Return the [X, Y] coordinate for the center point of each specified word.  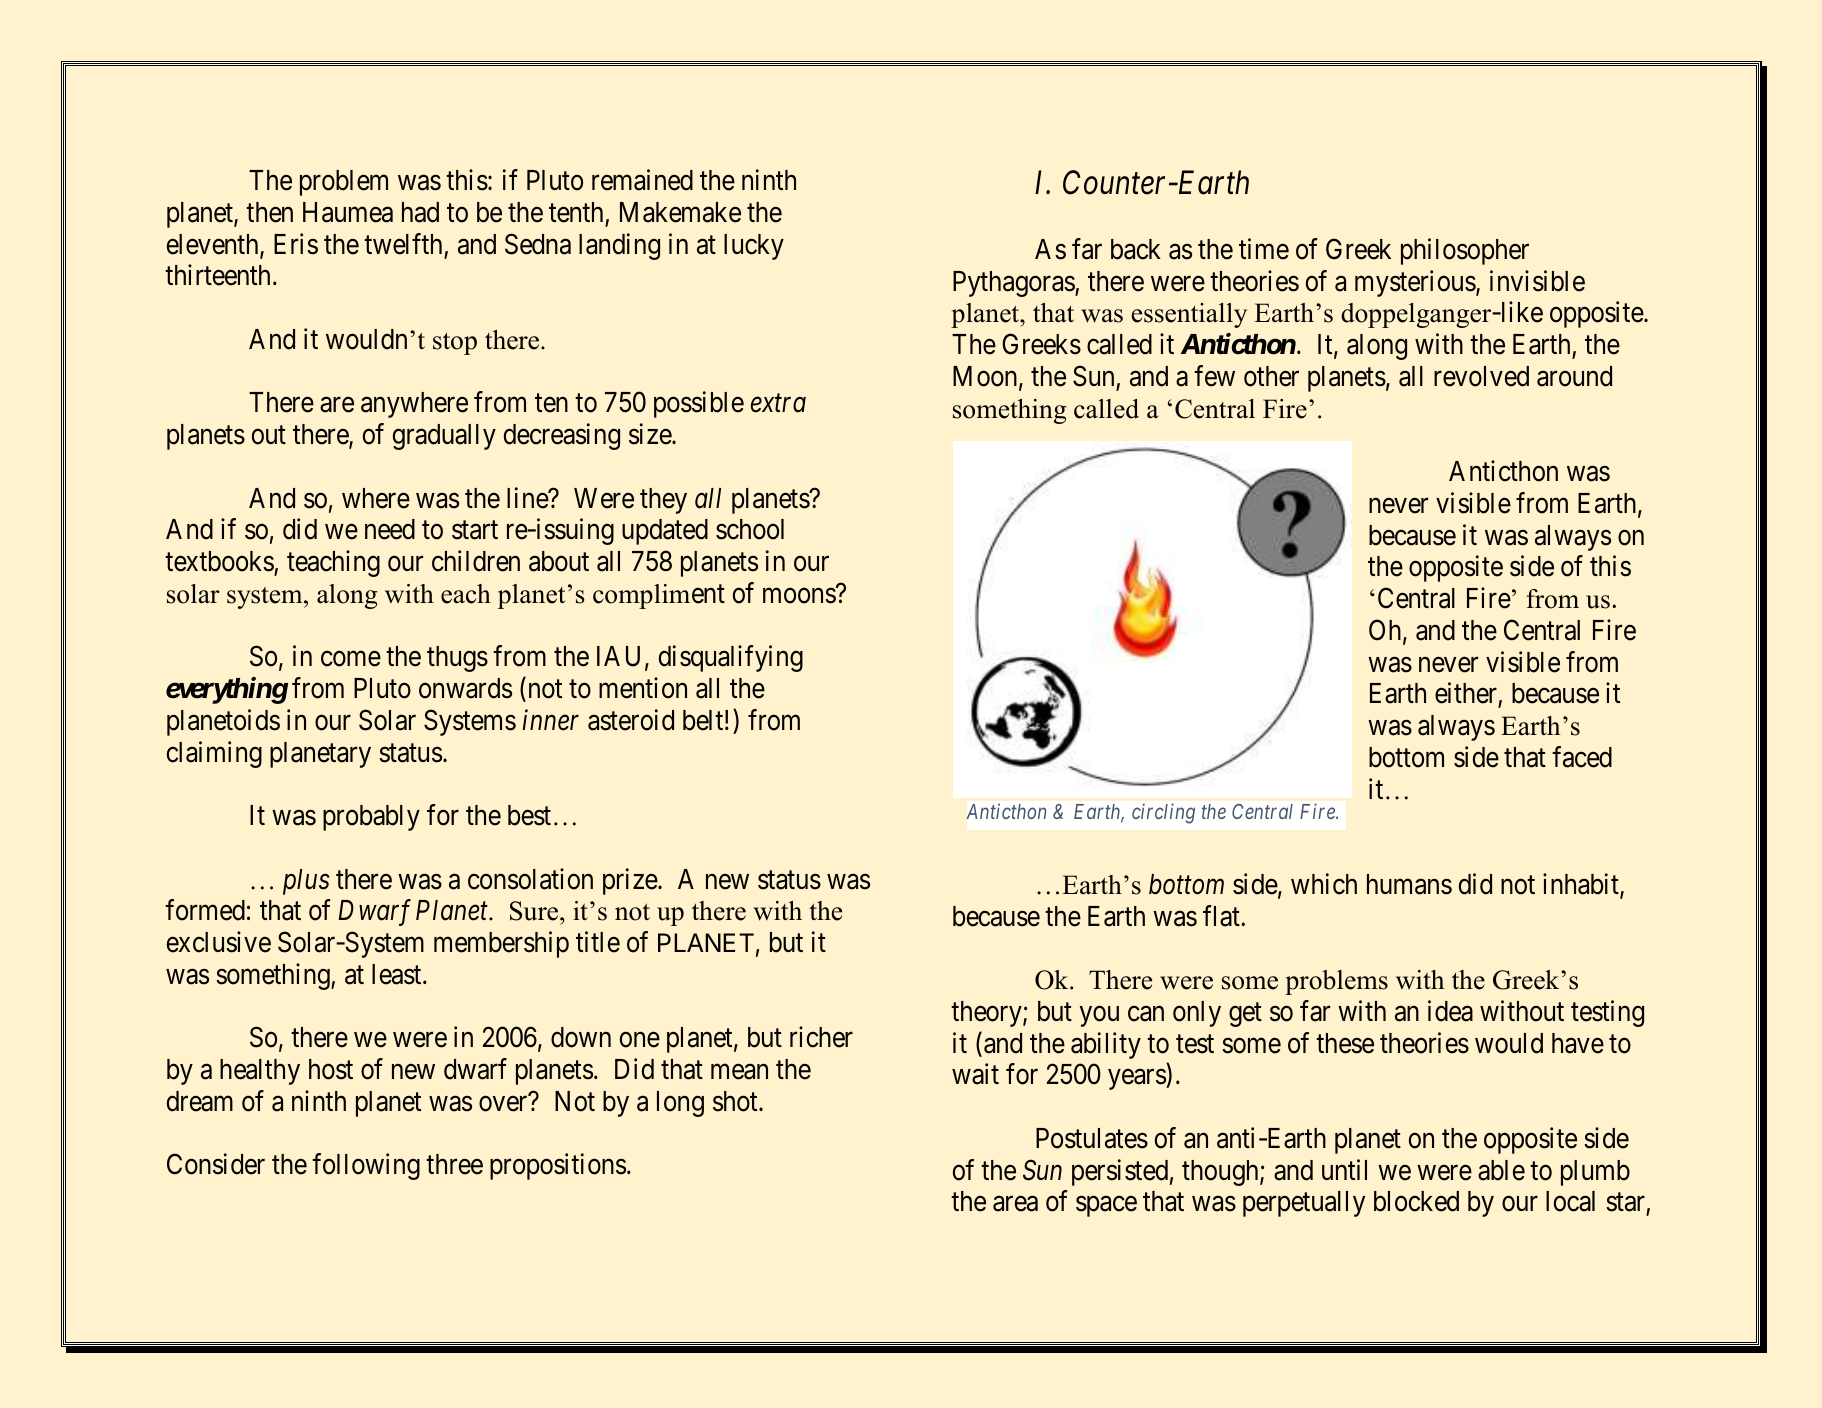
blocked [1416, 1201]
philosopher [1465, 251]
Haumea [348, 212]
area [1015, 1204]
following [366, 1167]
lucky [754, 247]
